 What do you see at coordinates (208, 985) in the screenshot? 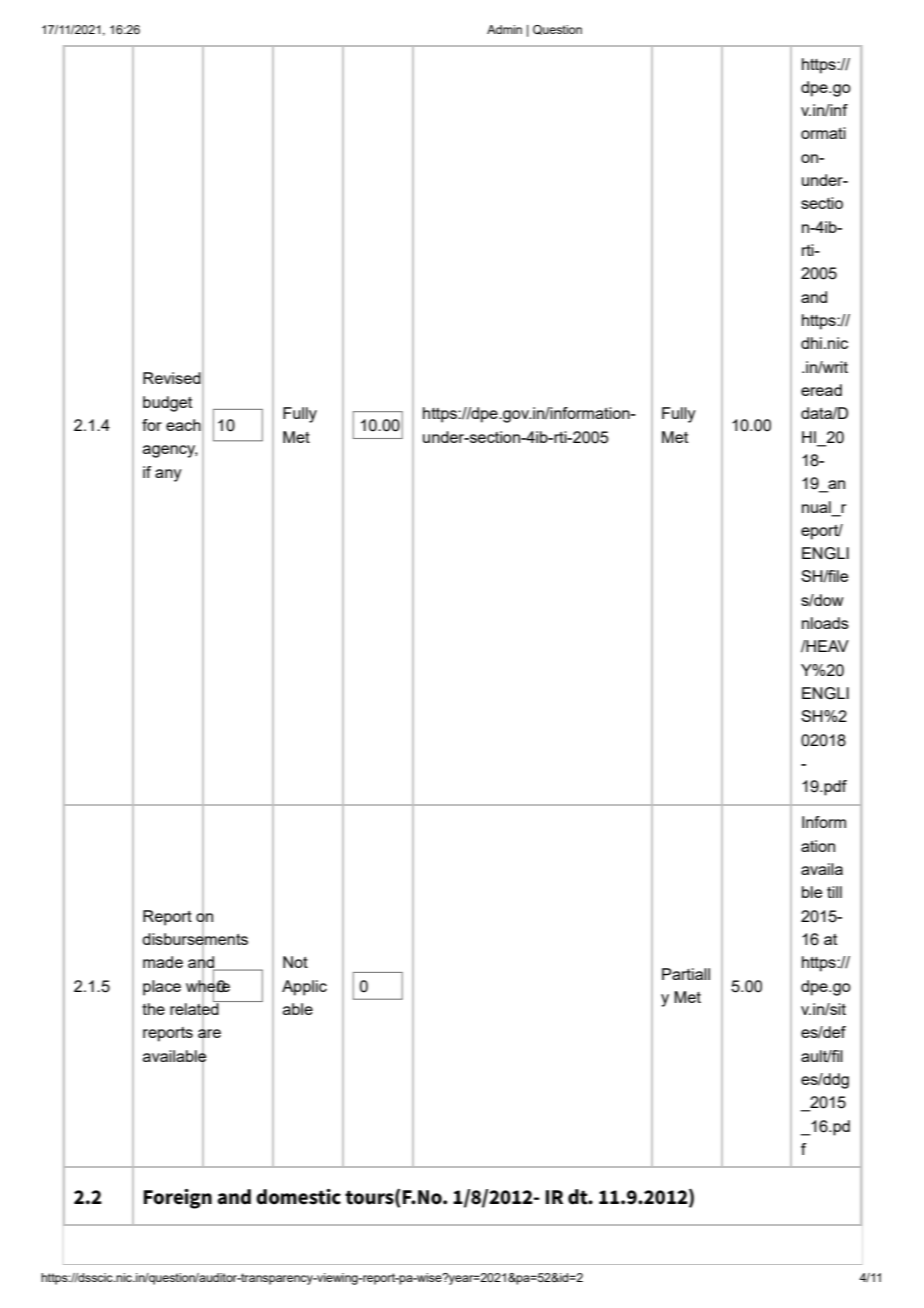
I see `where` at bounding box center [208, 985].
